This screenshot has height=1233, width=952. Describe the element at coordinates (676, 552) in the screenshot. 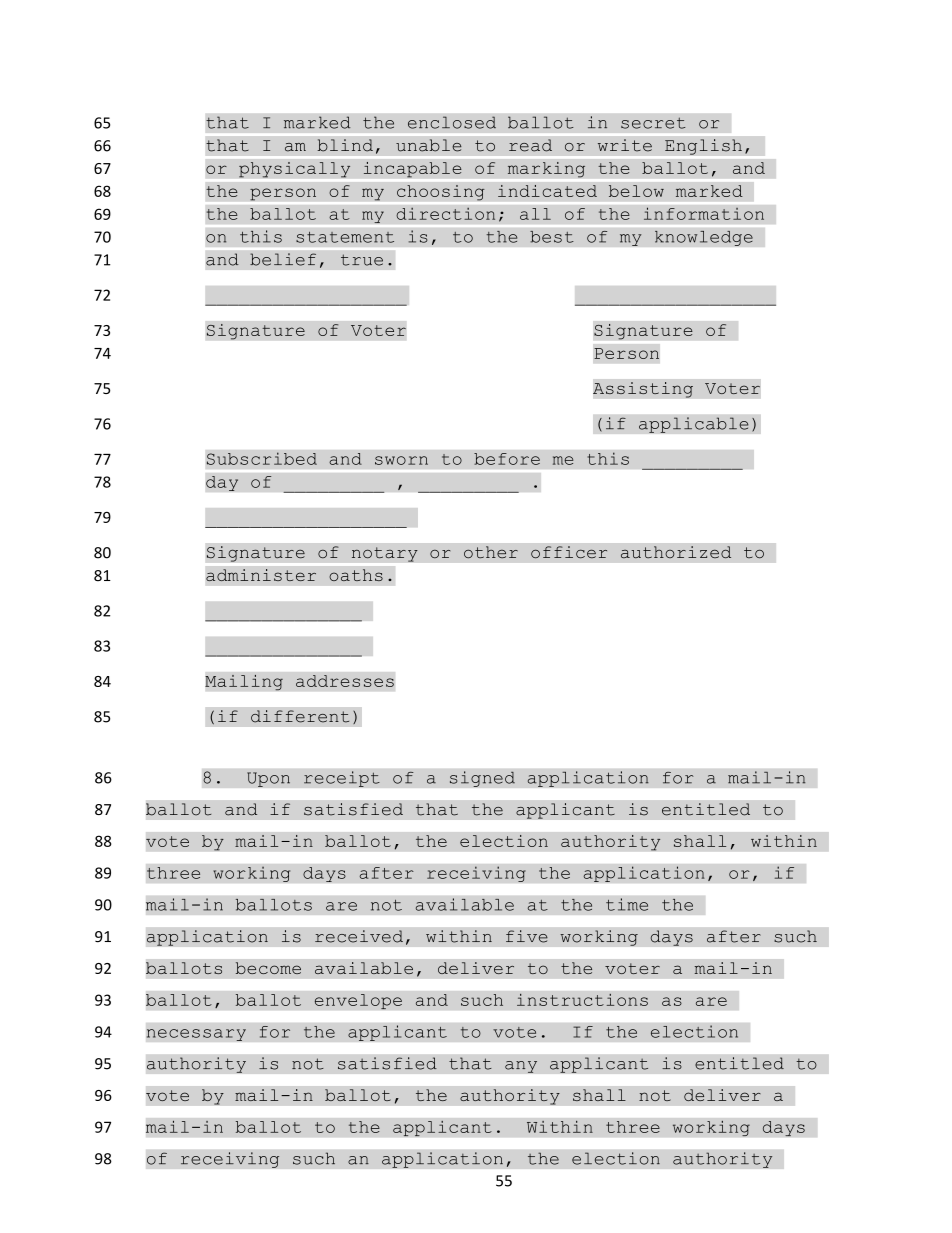

I see `authorized` at that location.
